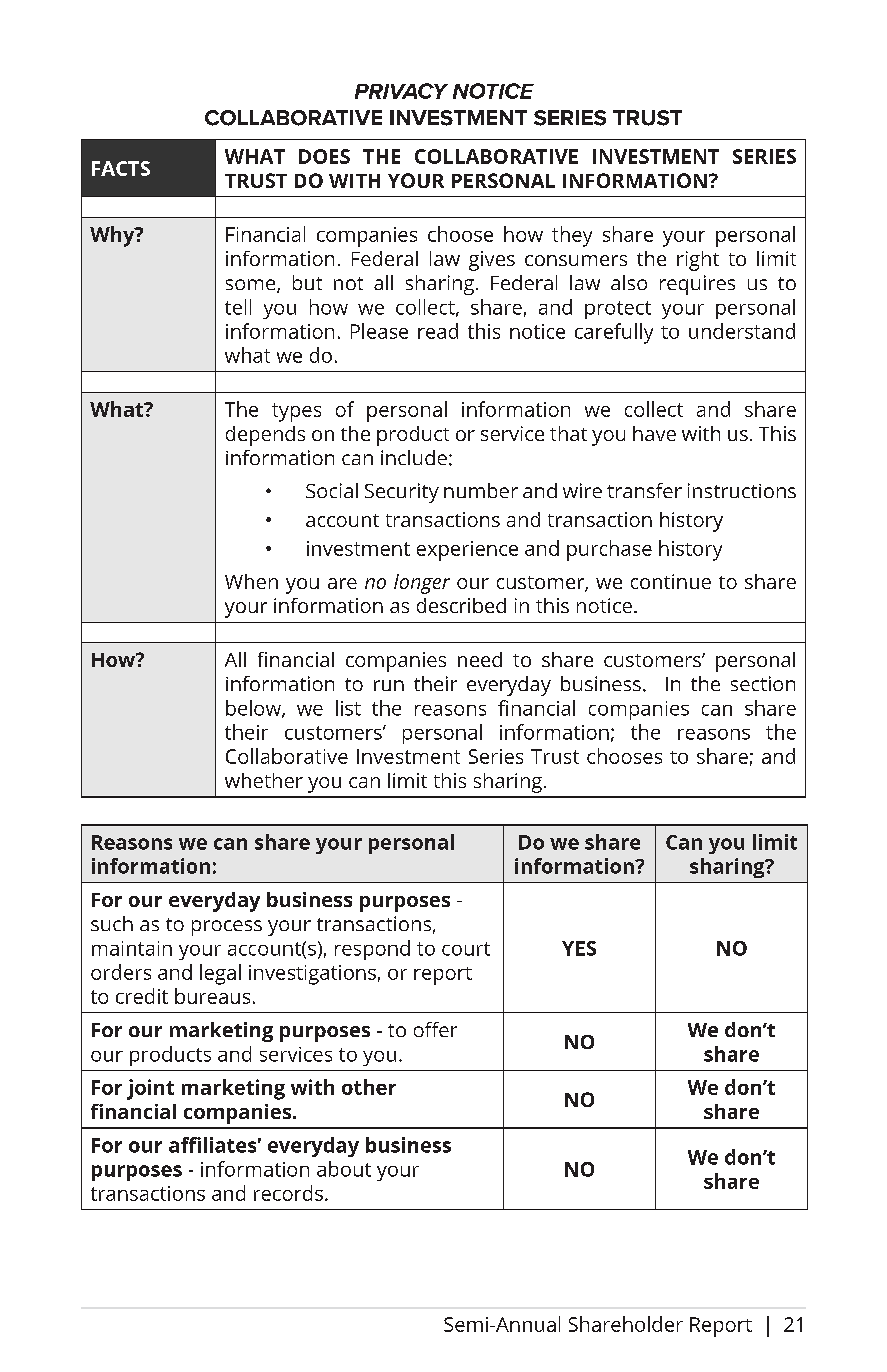 The image size is (887, 1372). Describe the element at coordinates (344, 1169) in the screenshot. I see `about` at that location.
